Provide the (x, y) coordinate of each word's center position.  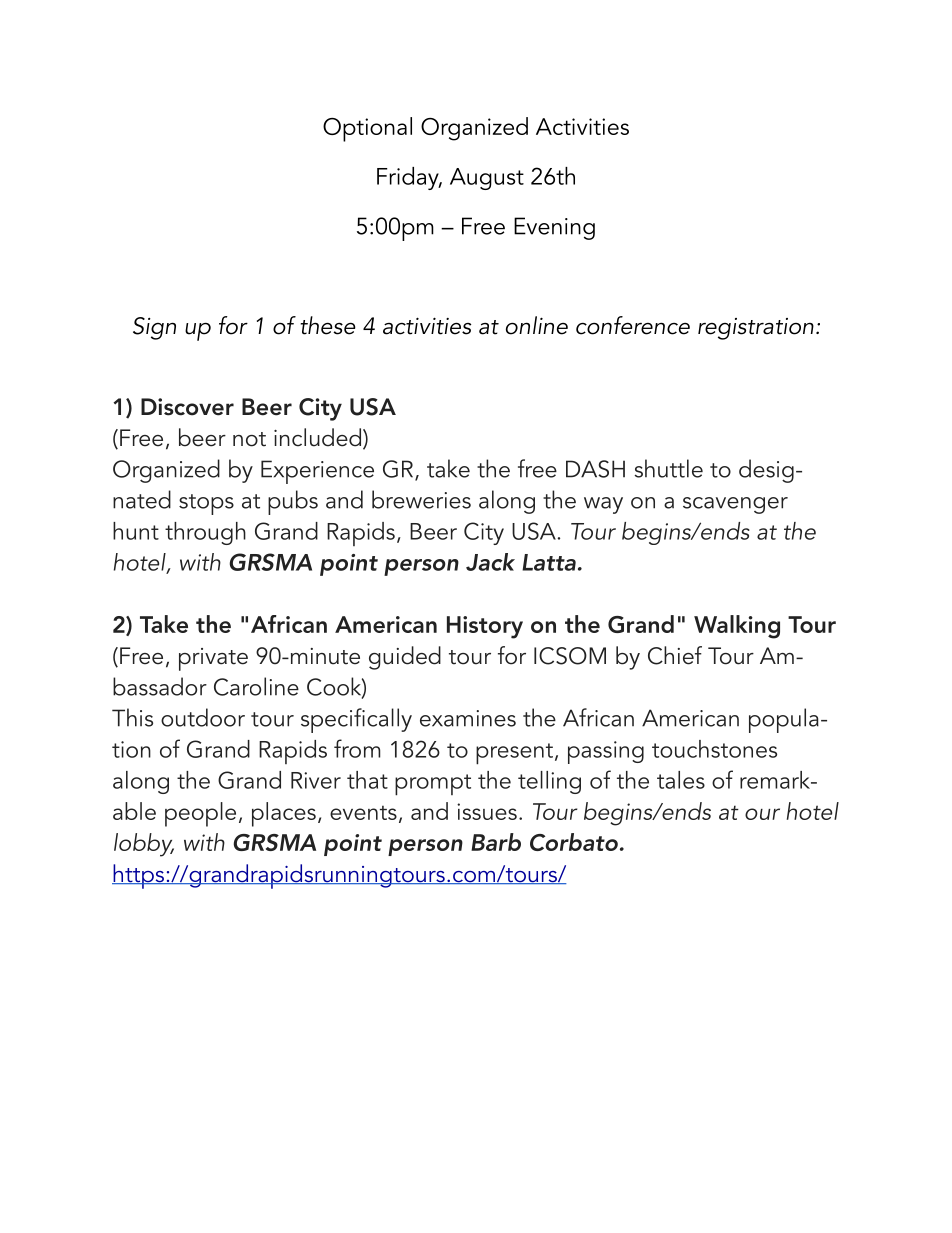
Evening (554, 228)
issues (487, 811)
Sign (154, 328)
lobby (144, 845)
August (487, 179)
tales (681, 780)
